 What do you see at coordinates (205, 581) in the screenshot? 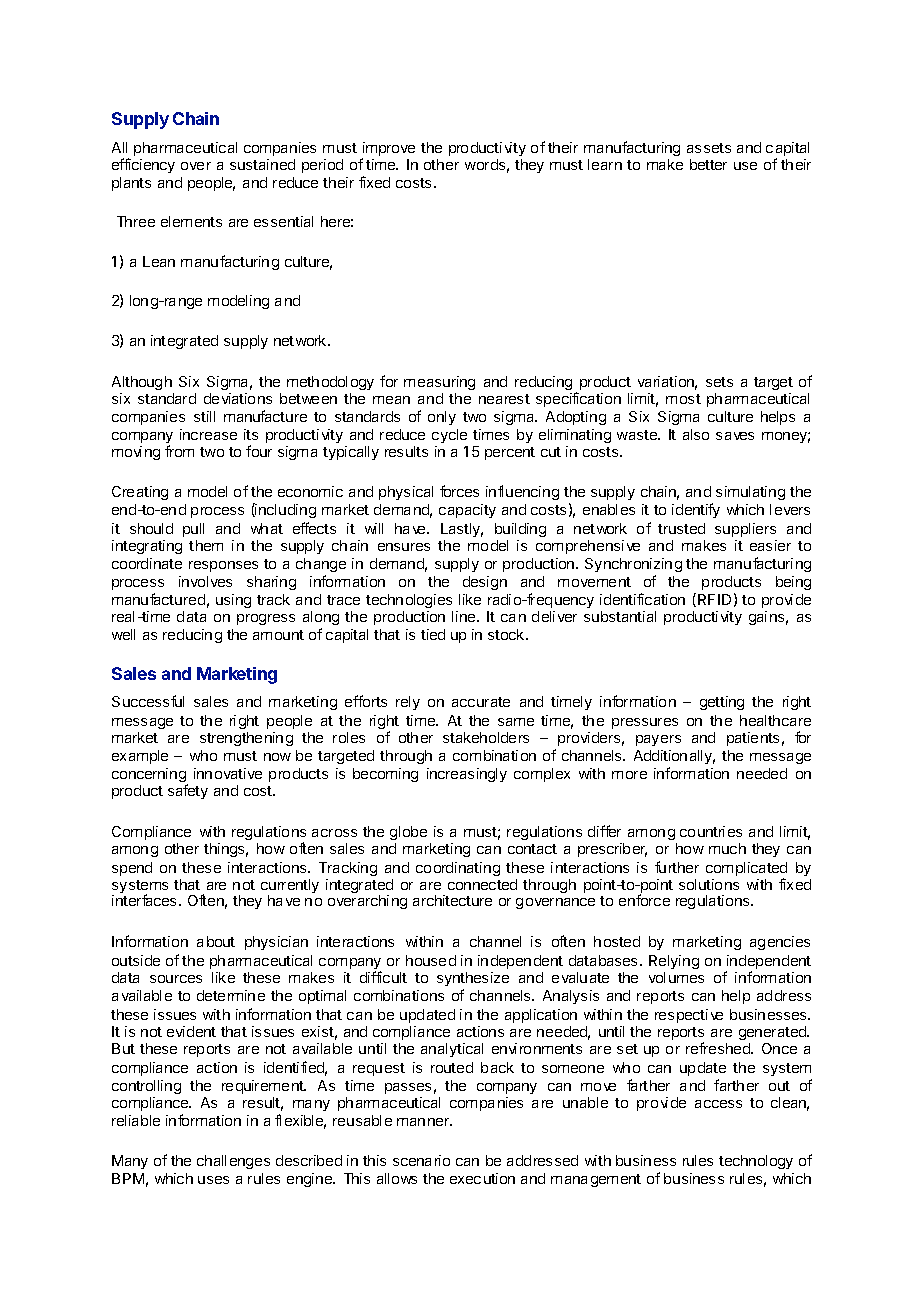
I see `involves` at bounding box center [205, 581].
